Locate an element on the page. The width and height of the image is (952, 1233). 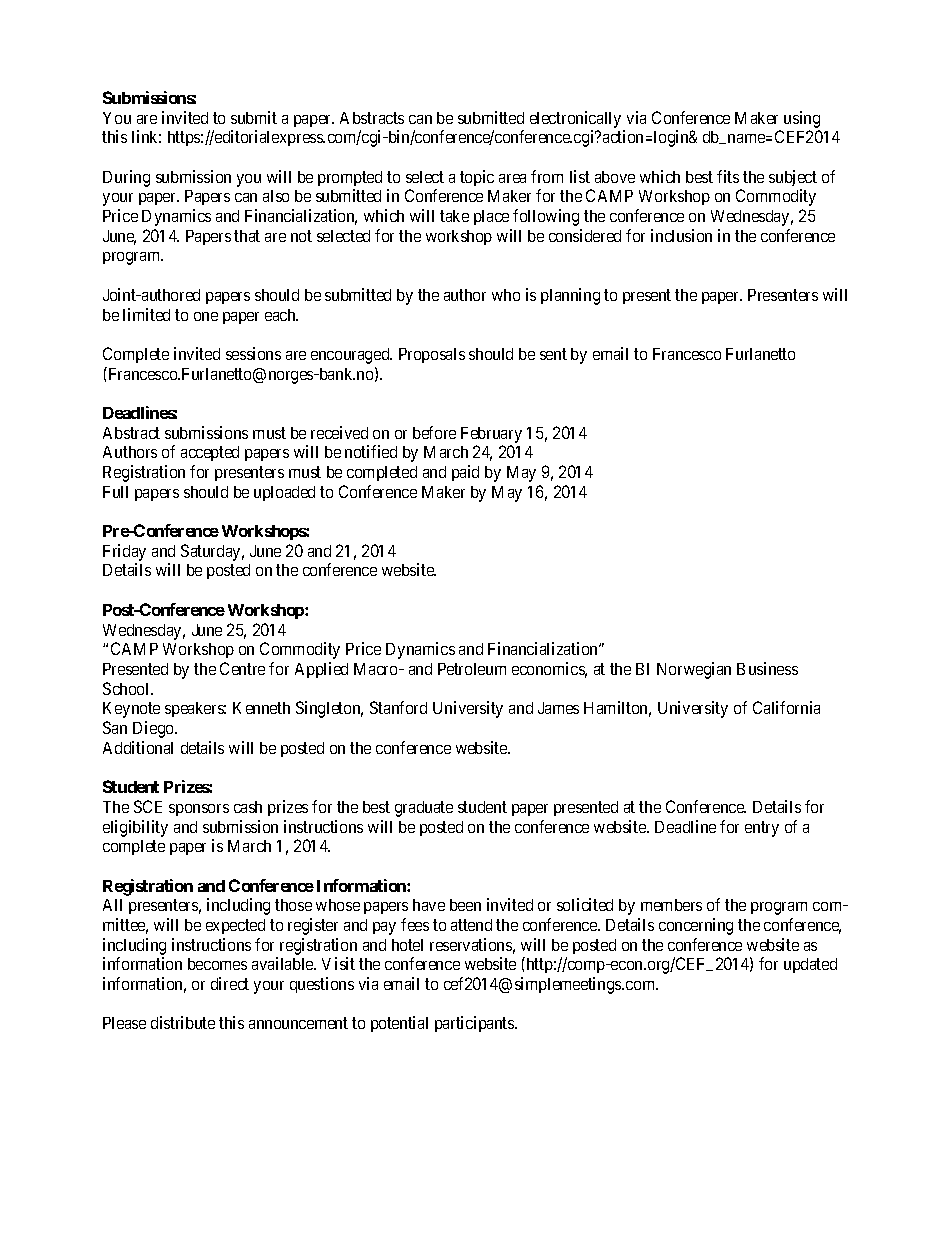
Petroleum is located at coordinates (472, 669).
